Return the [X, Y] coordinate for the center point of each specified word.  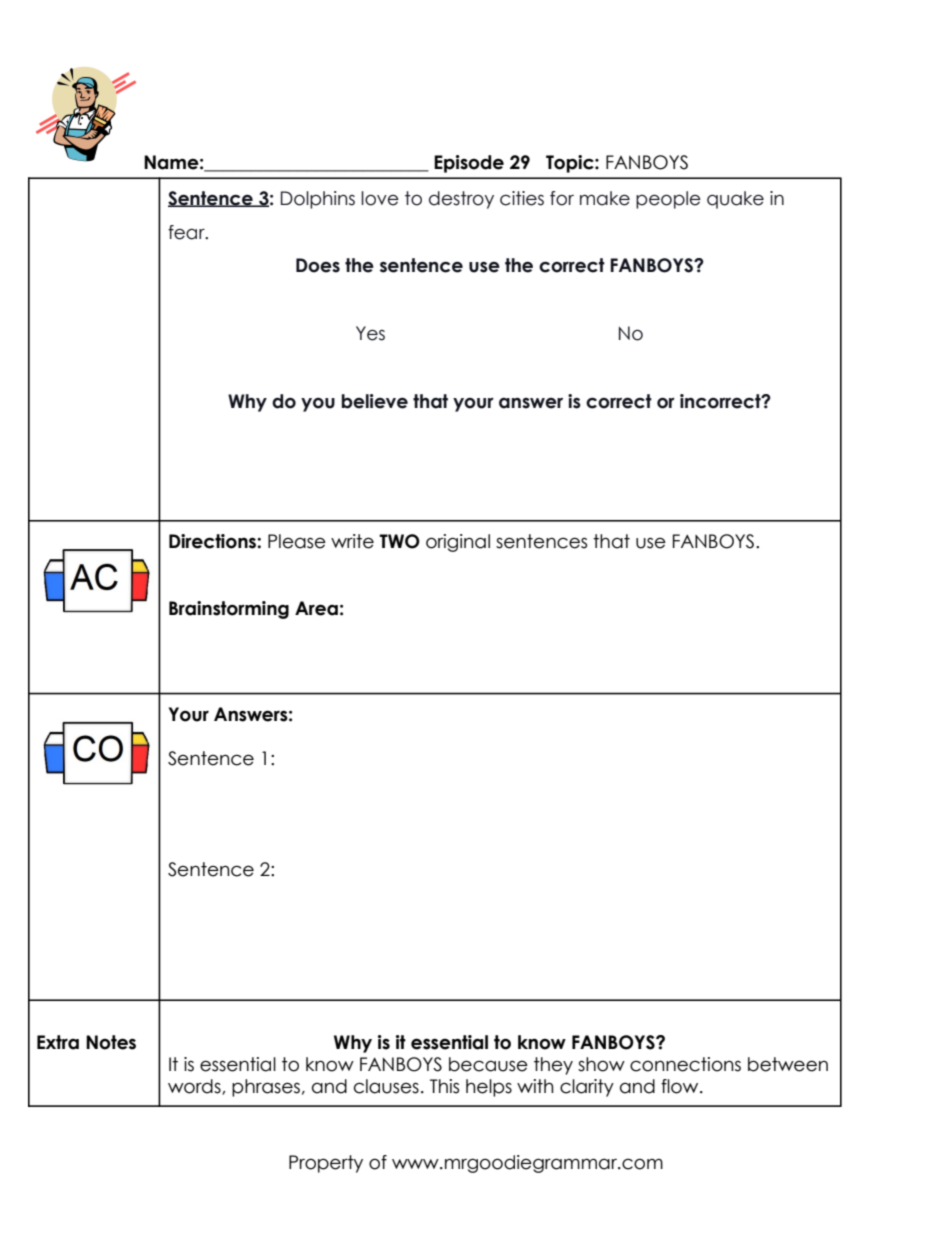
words [195, 1087]
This [444, 1086]
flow [681, 1086]
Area [316, 608]
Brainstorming [229, 610]
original [458, 543]
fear [187, 232]
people [668, 200]
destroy [461, 200]
